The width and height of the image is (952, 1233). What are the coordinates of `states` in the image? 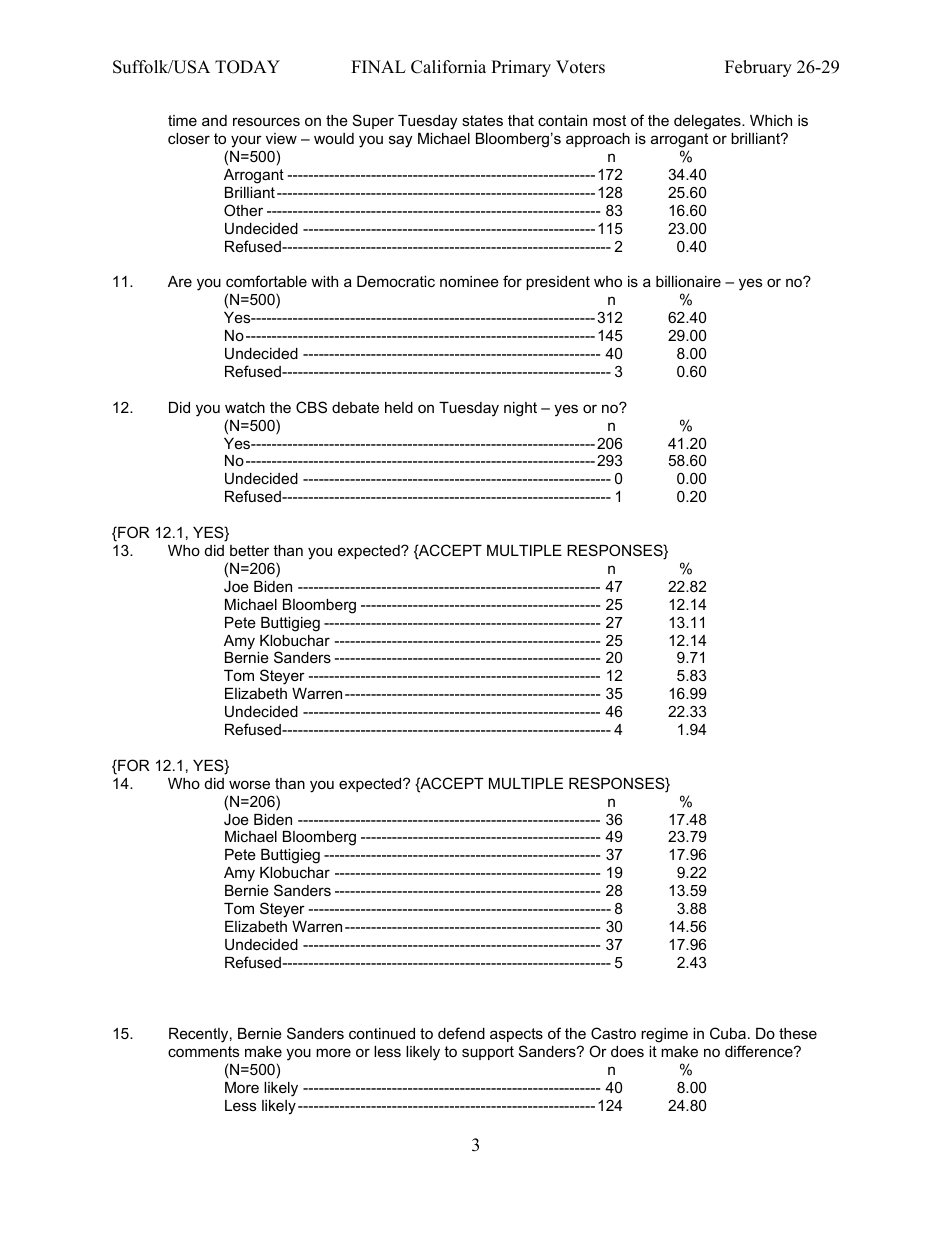 It's located at (482, 120).
